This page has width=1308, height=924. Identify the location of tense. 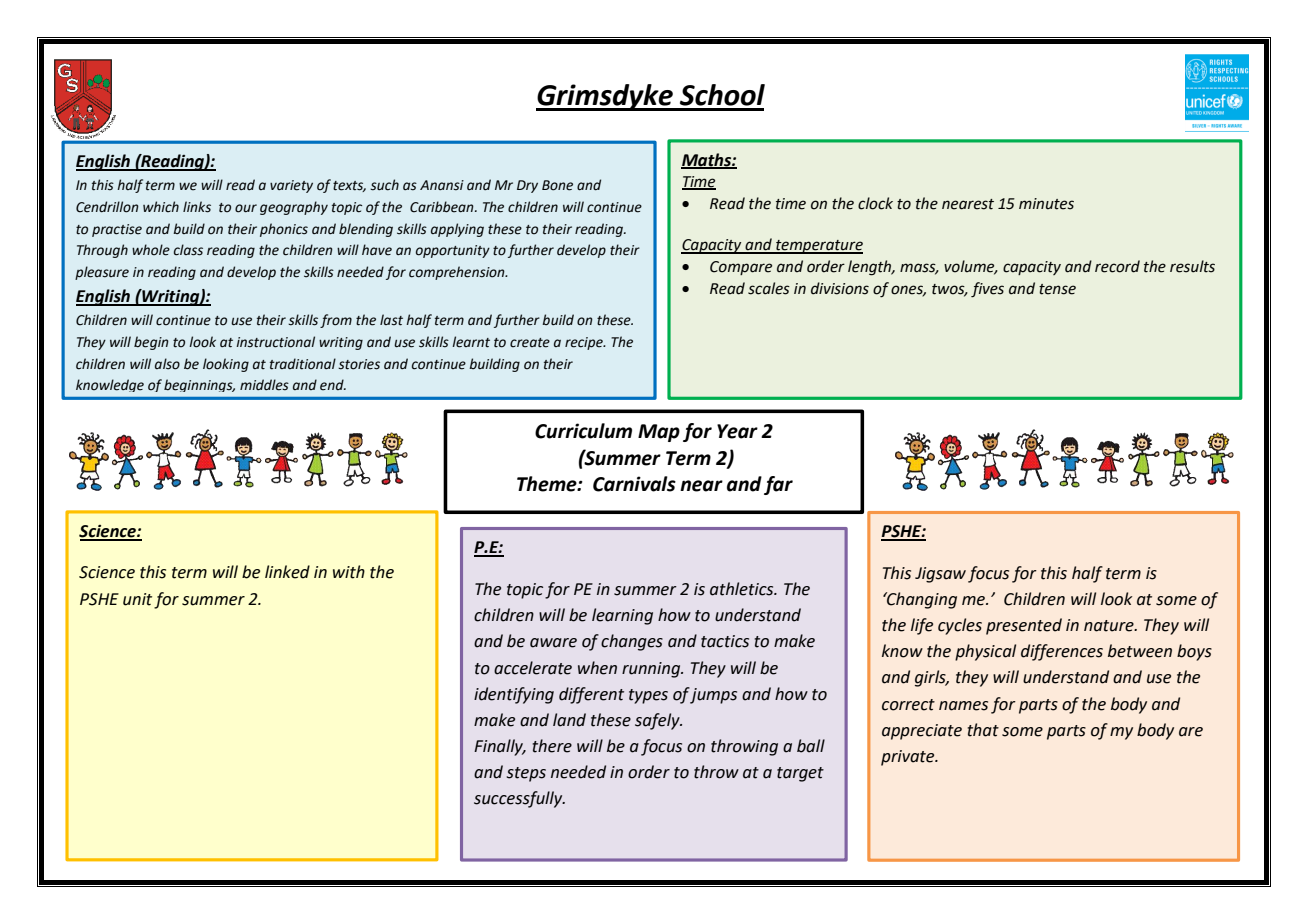
(1057, 289).
